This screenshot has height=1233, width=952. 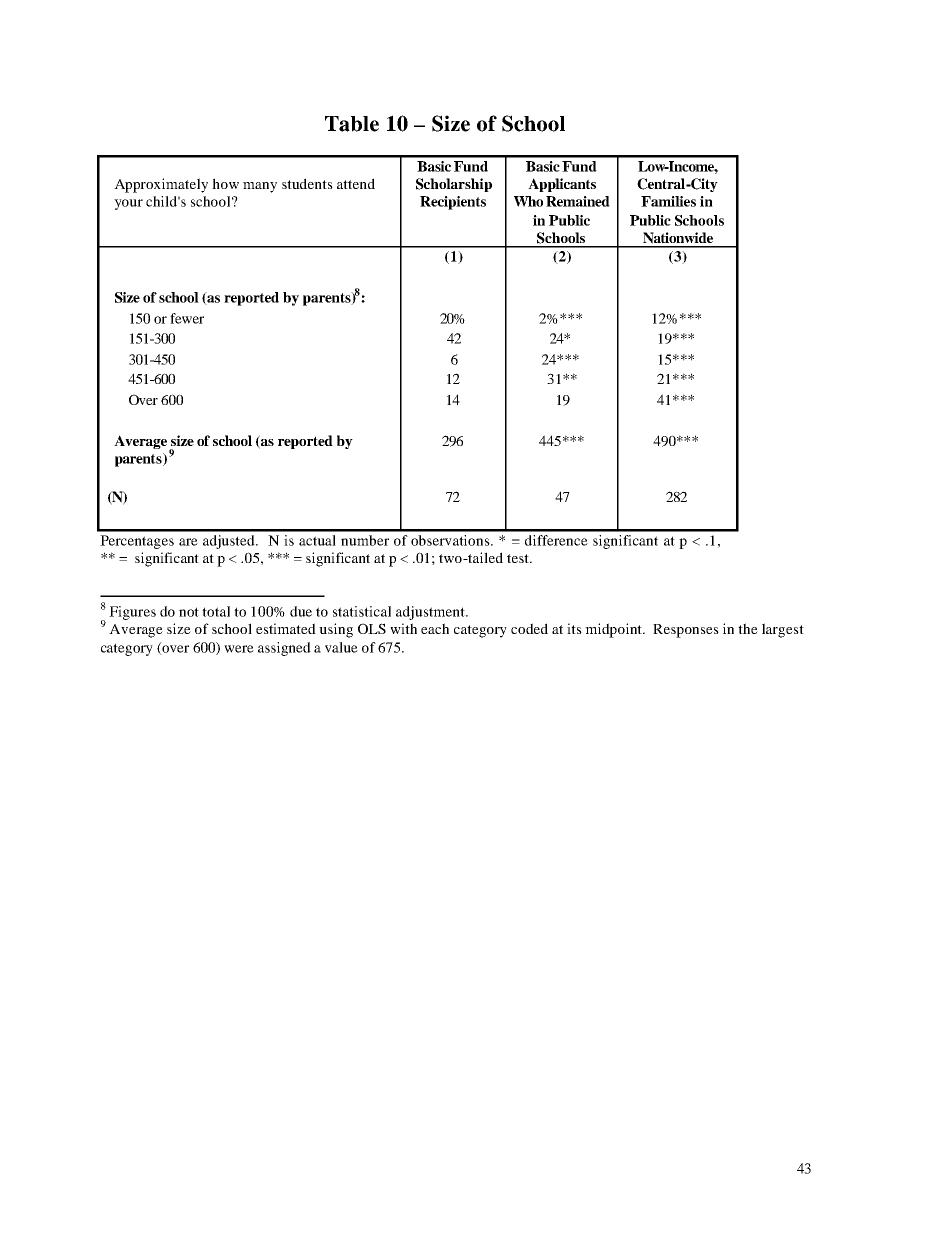 I want to click on Recipients, so click(x=453, y=203).
